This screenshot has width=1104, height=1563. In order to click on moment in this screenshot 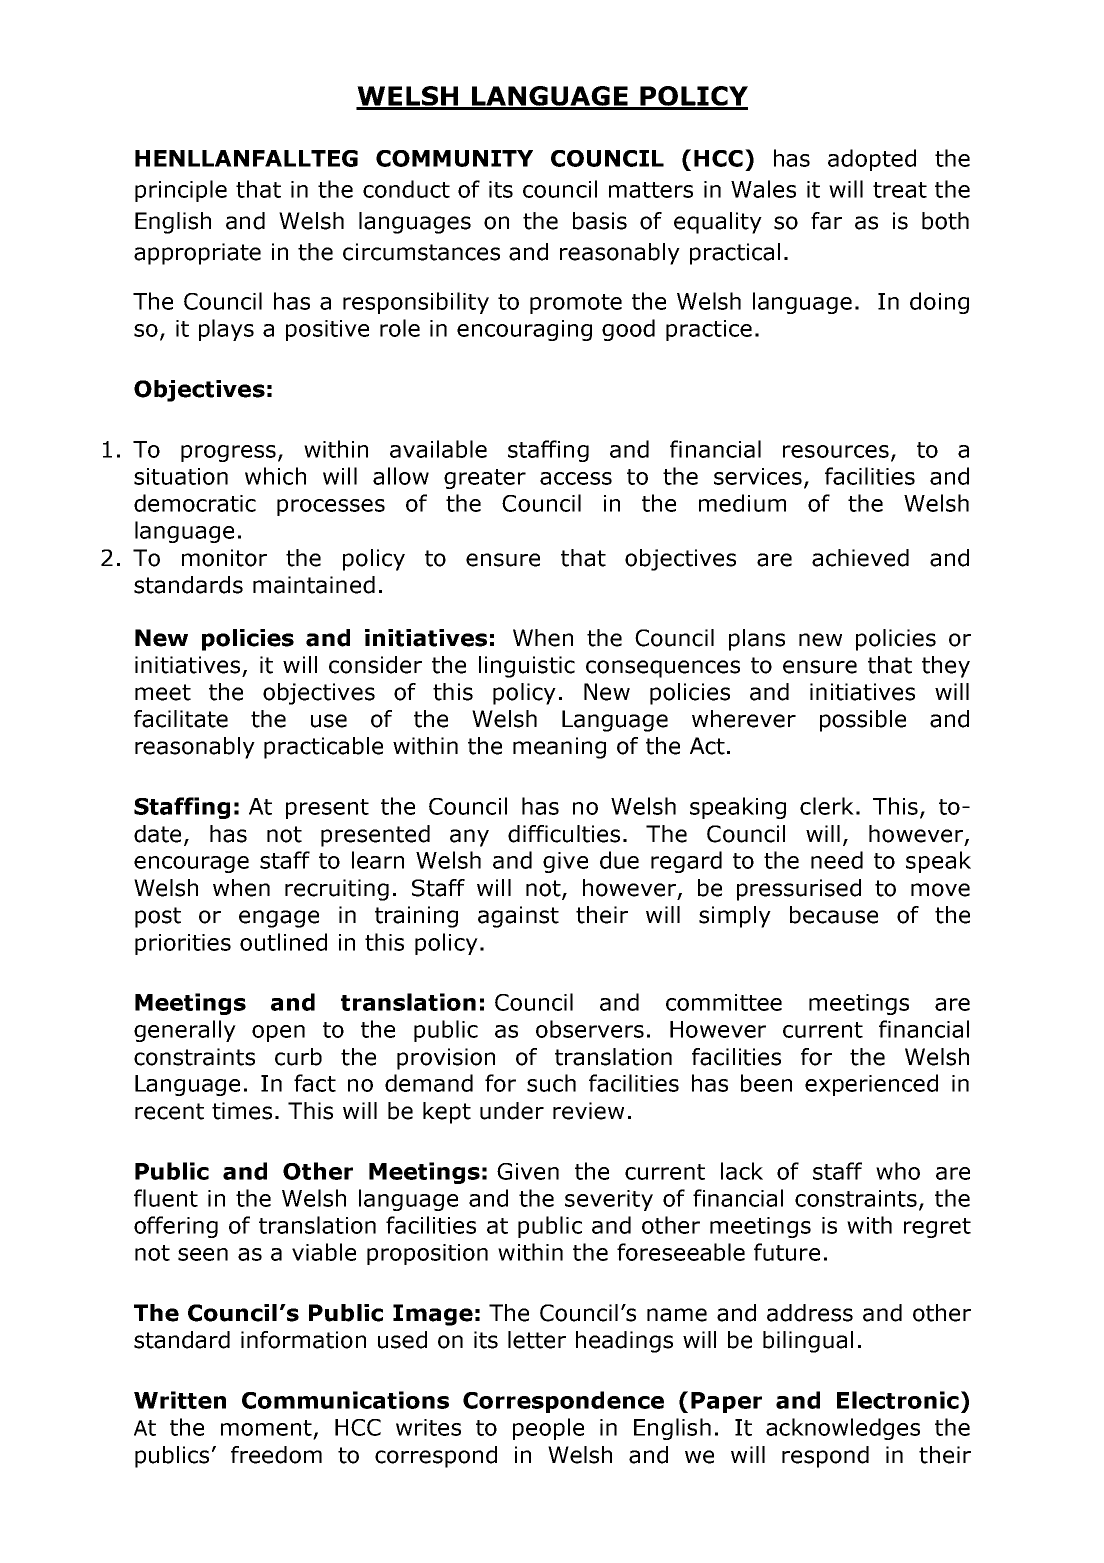, I will do `click(266, 1428)`.
